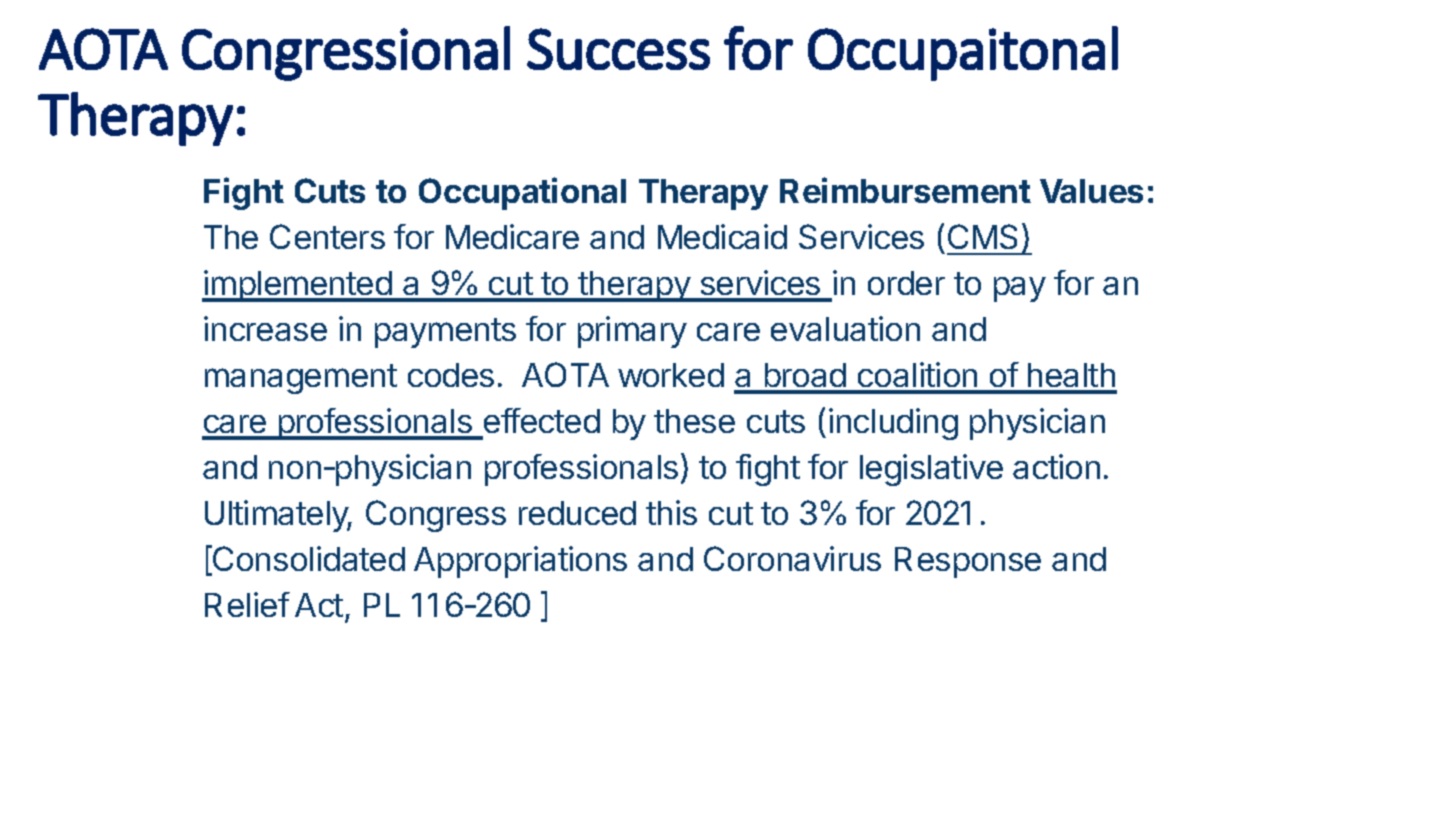  I want to click on Coronavirus, so click(792, 558).
